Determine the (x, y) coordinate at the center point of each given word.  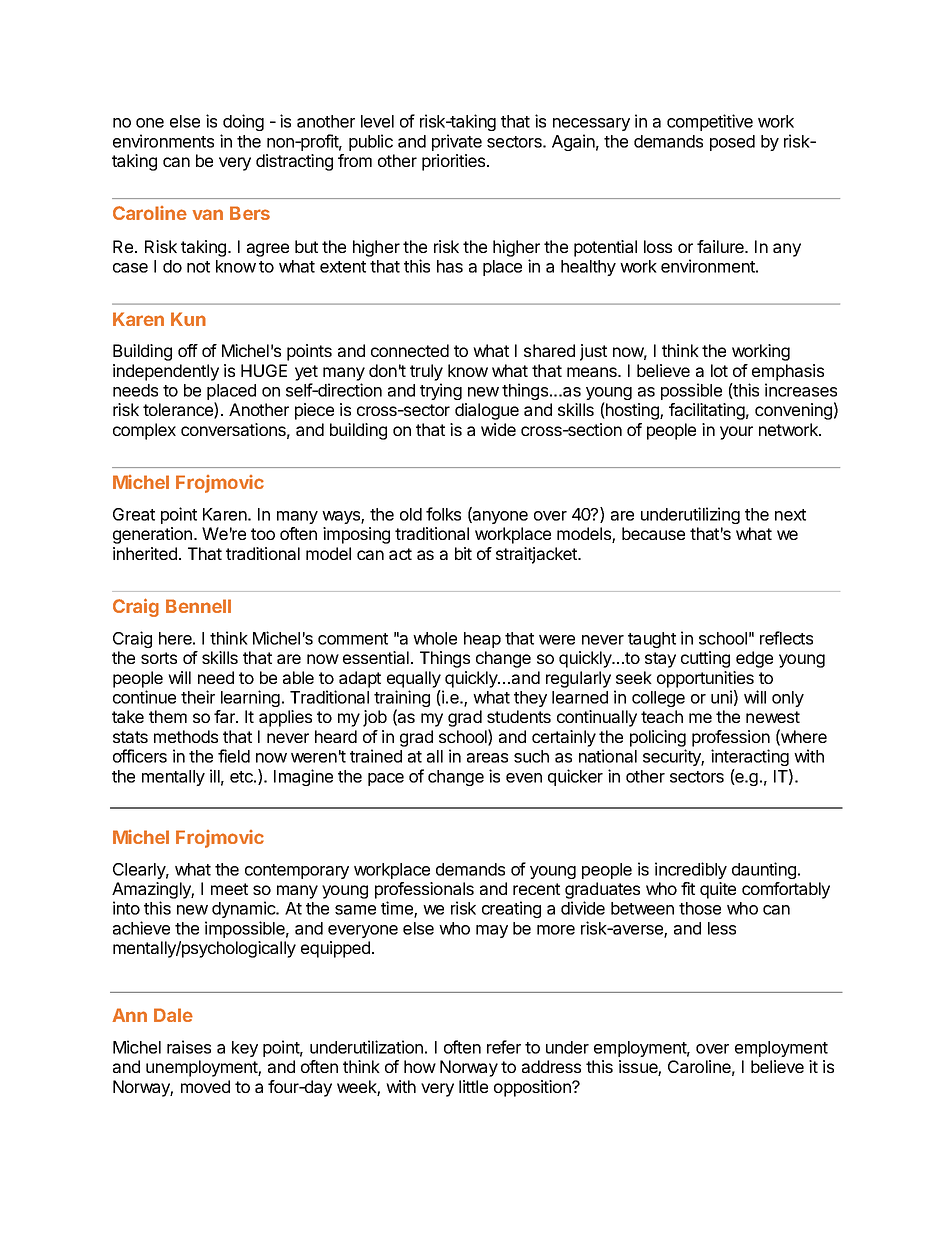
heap (482, 640)
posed (732, 143)
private (457, 142)
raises (189, 1047)
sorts (159, 658)
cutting (705, 659)
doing (243, 122)
